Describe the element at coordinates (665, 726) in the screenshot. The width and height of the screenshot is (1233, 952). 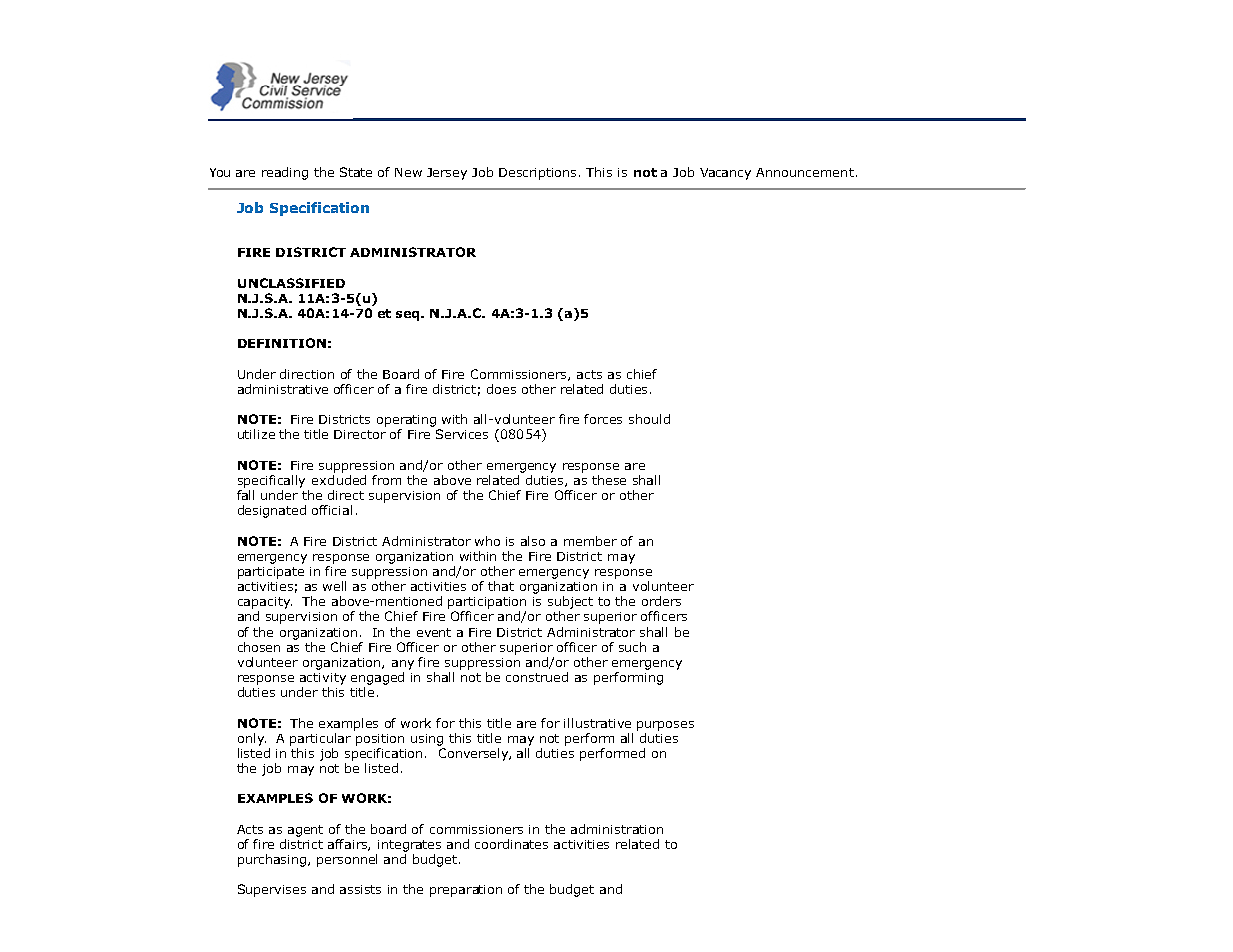
I see `purposes` at that location.
